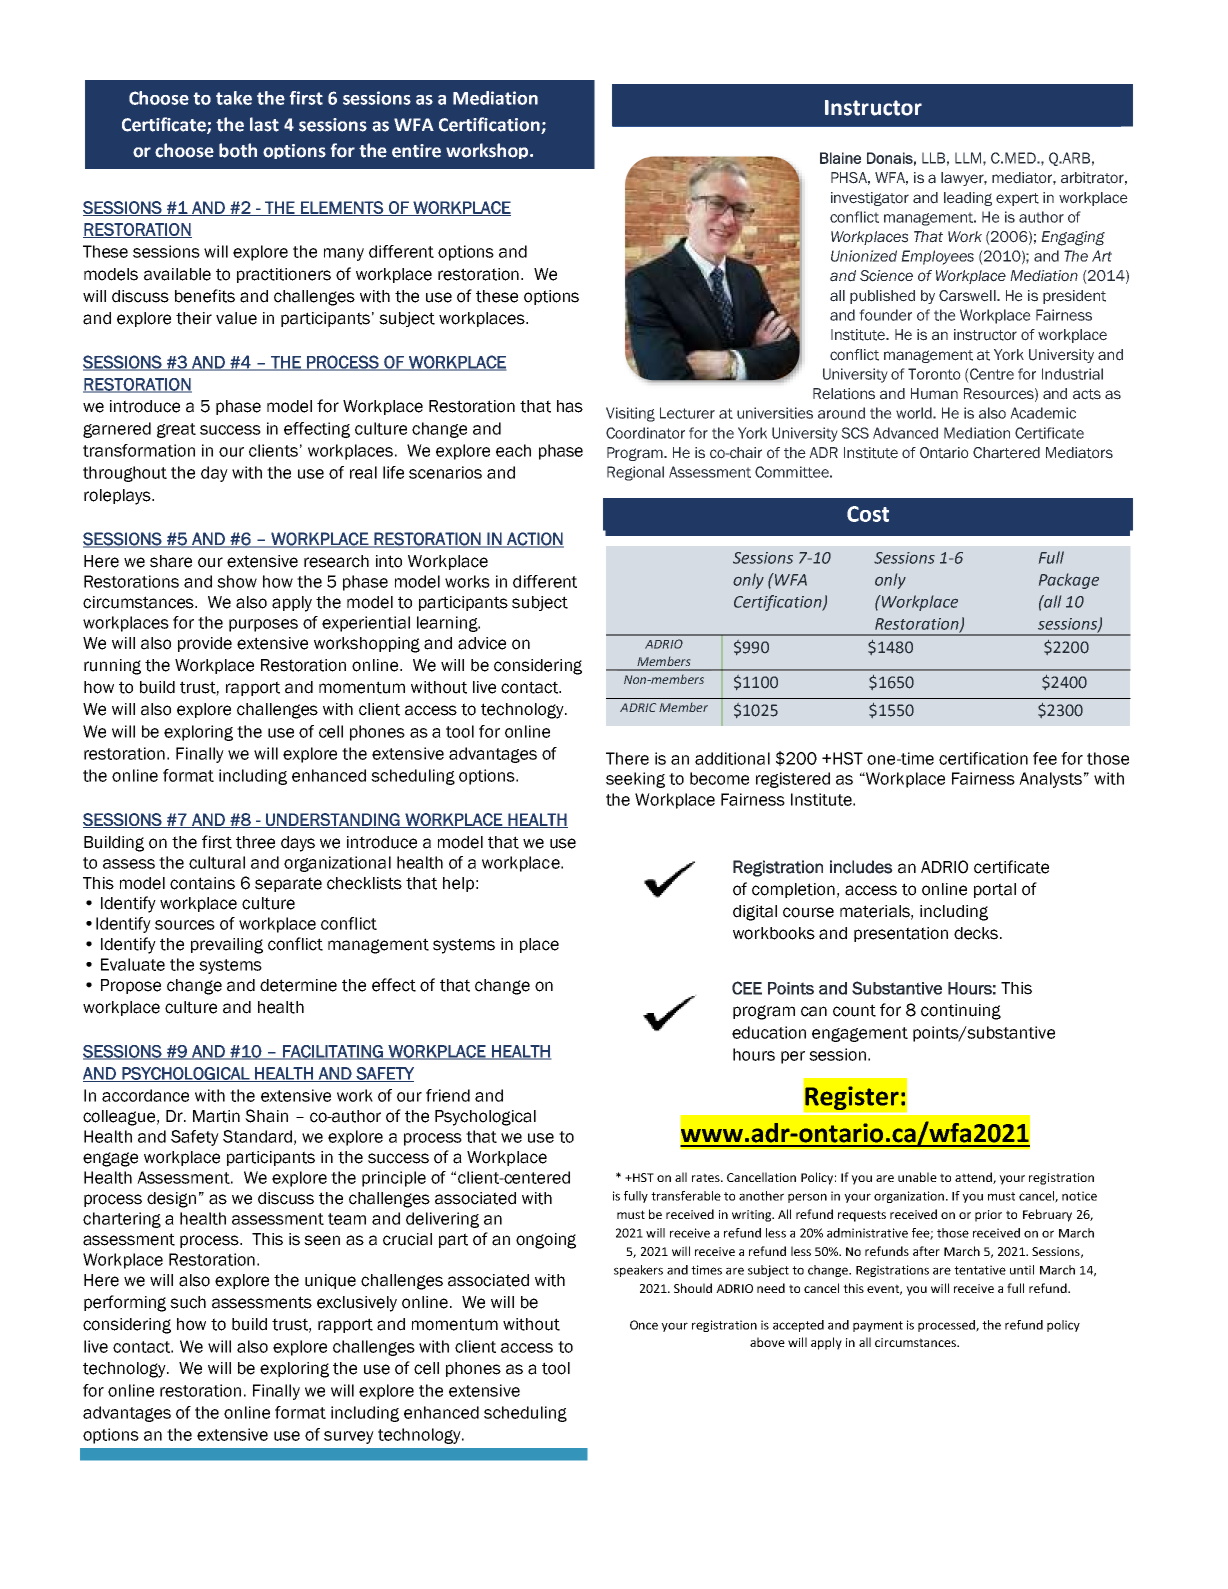  Describe the element at coordinates (349, 1437) in the screenshot. I see `survey` at that location.
